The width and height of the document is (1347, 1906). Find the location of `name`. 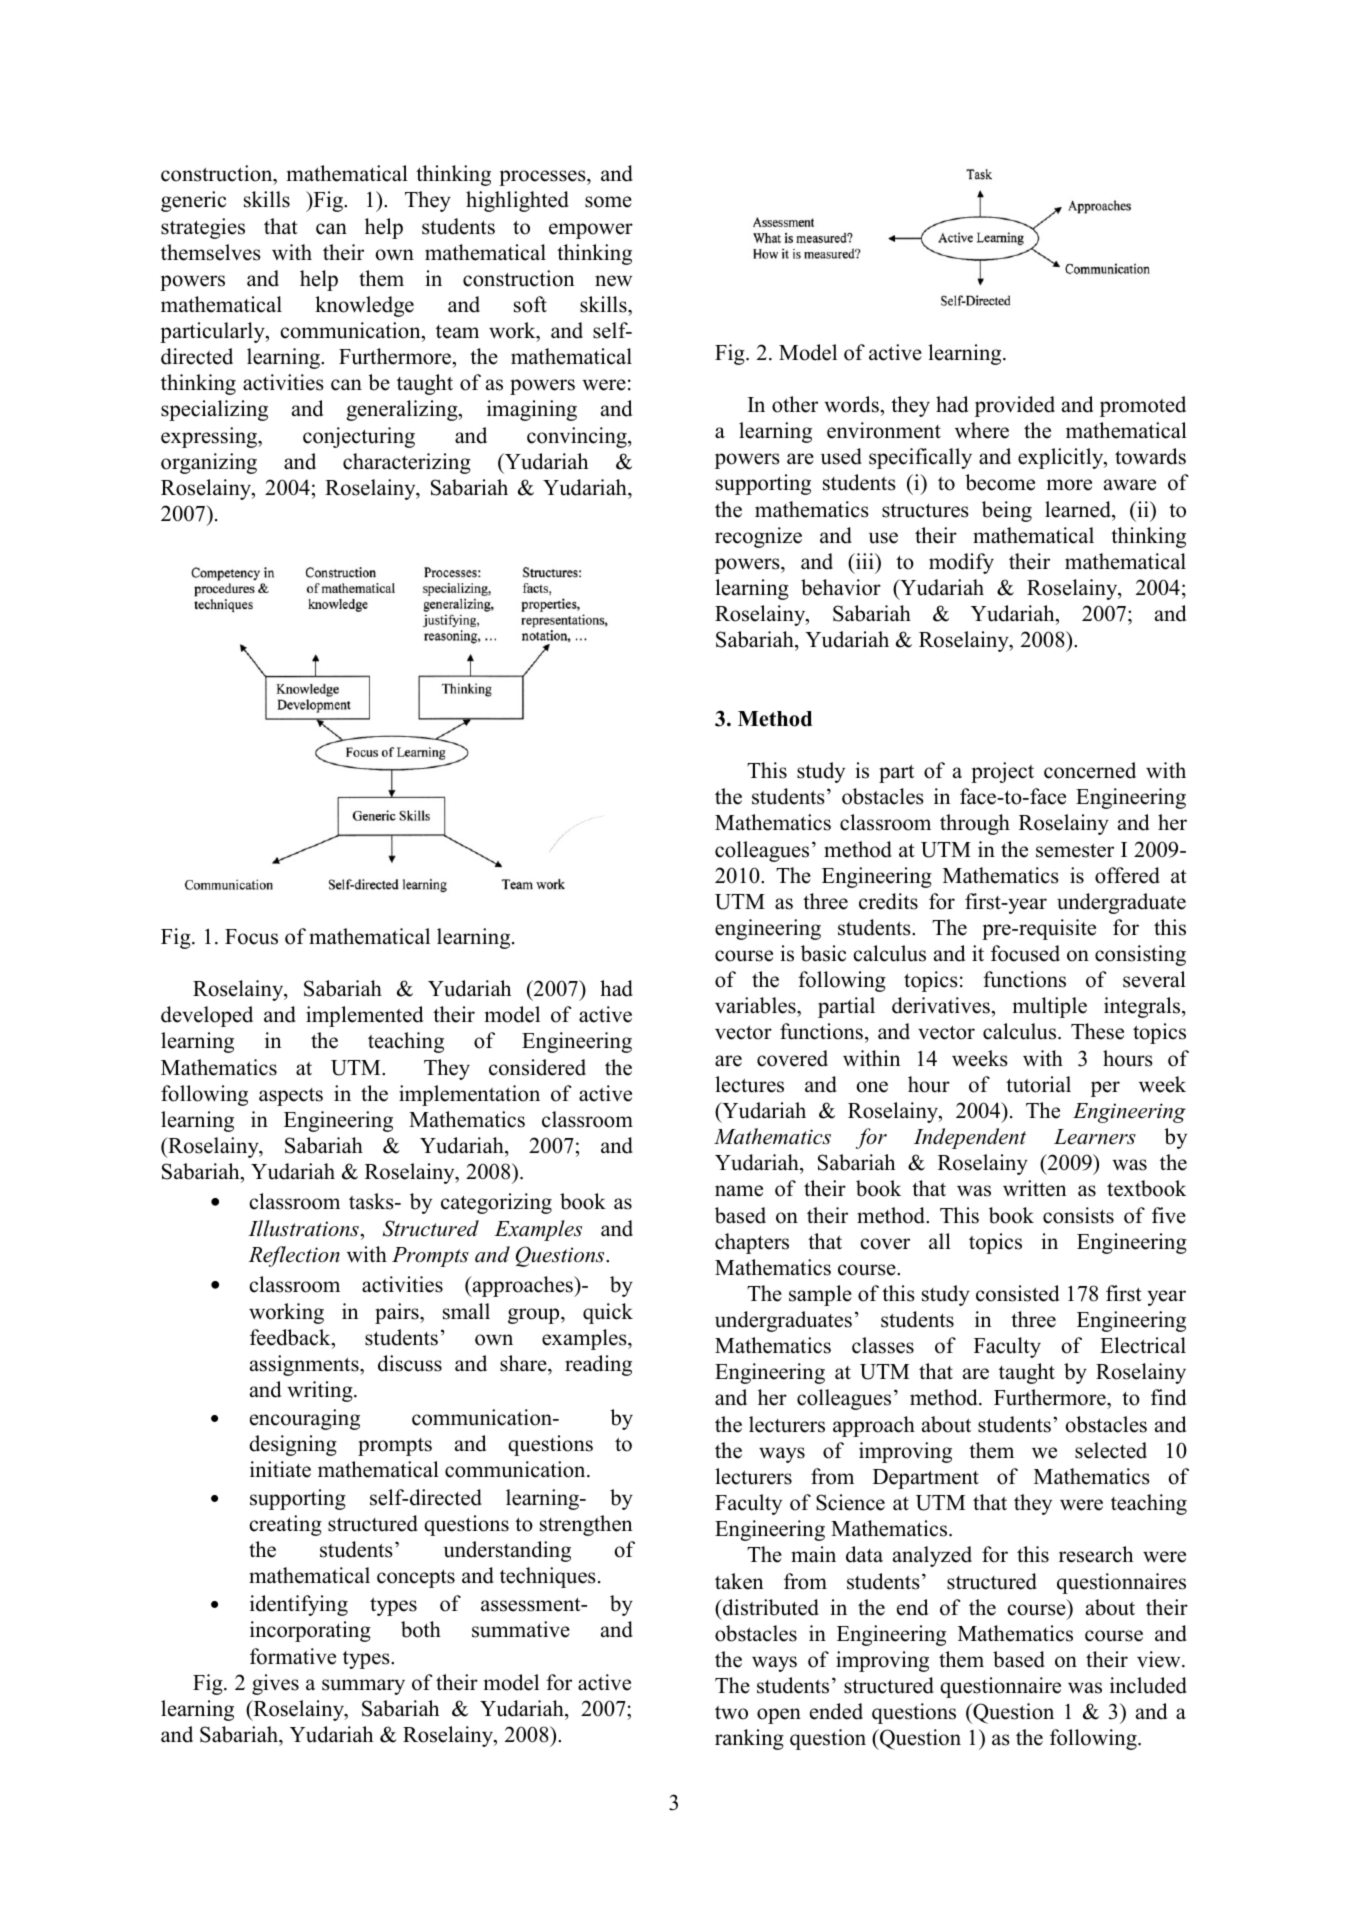

name is located at coordinates (739, 1191).
